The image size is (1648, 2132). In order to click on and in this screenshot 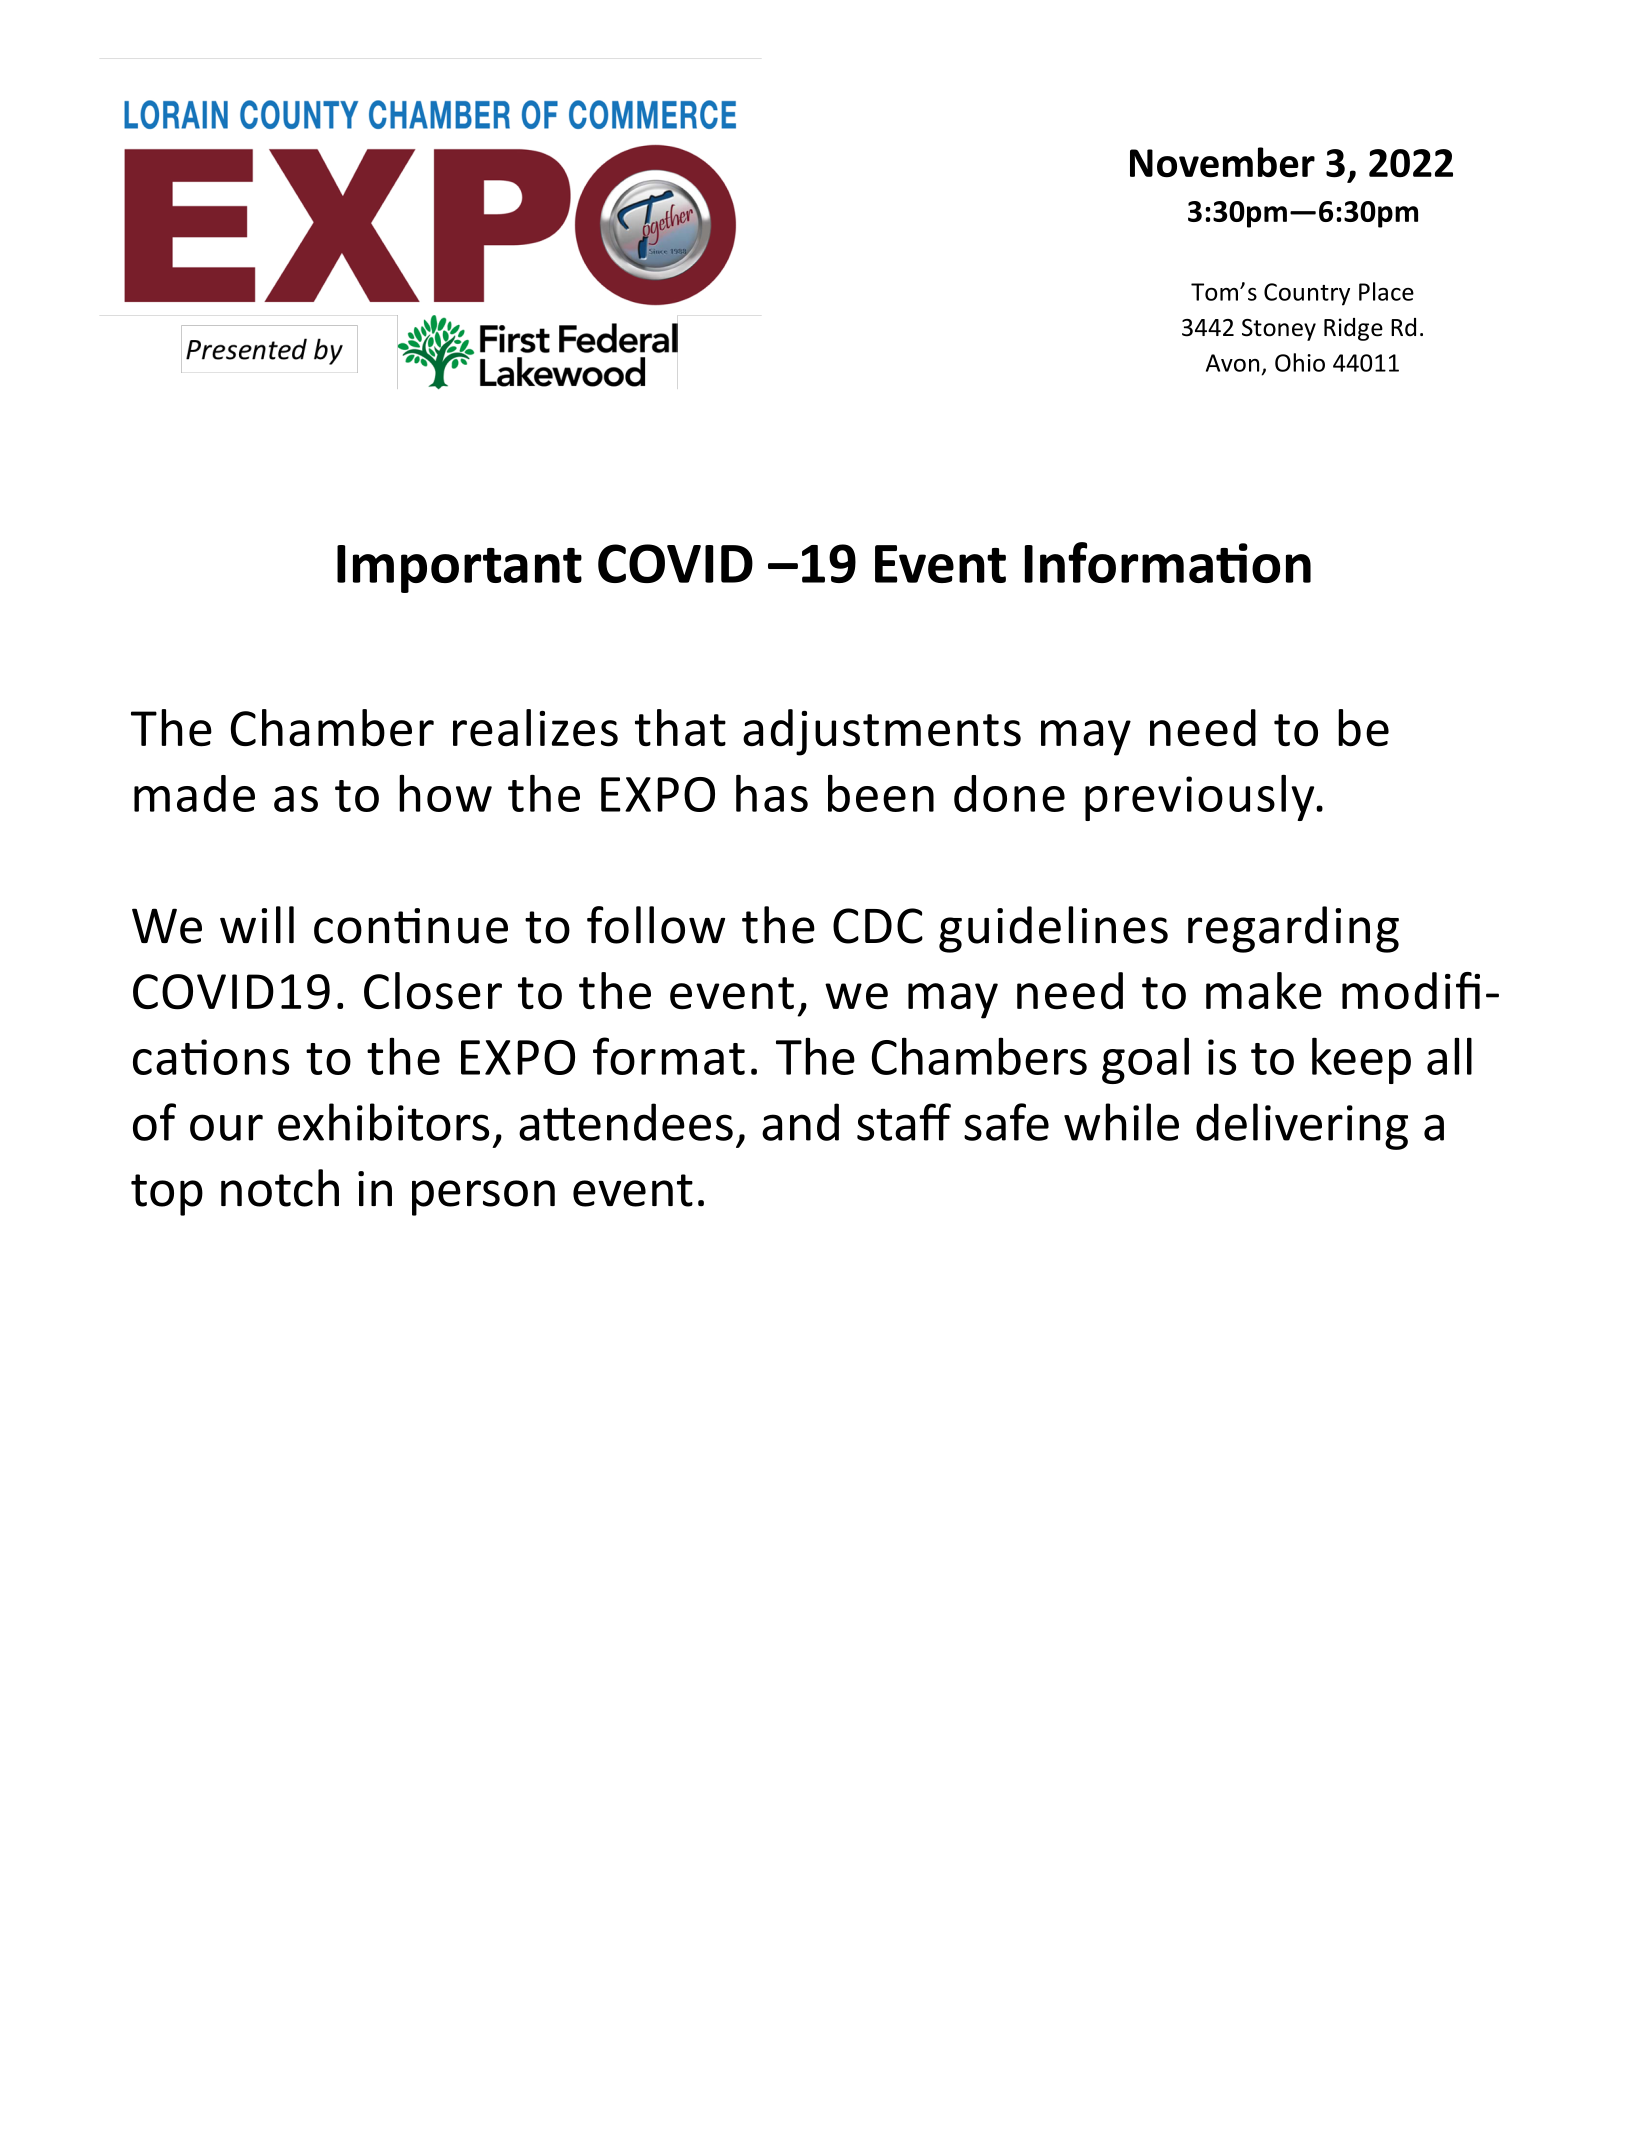, I will do `click(800, 1122)`.
